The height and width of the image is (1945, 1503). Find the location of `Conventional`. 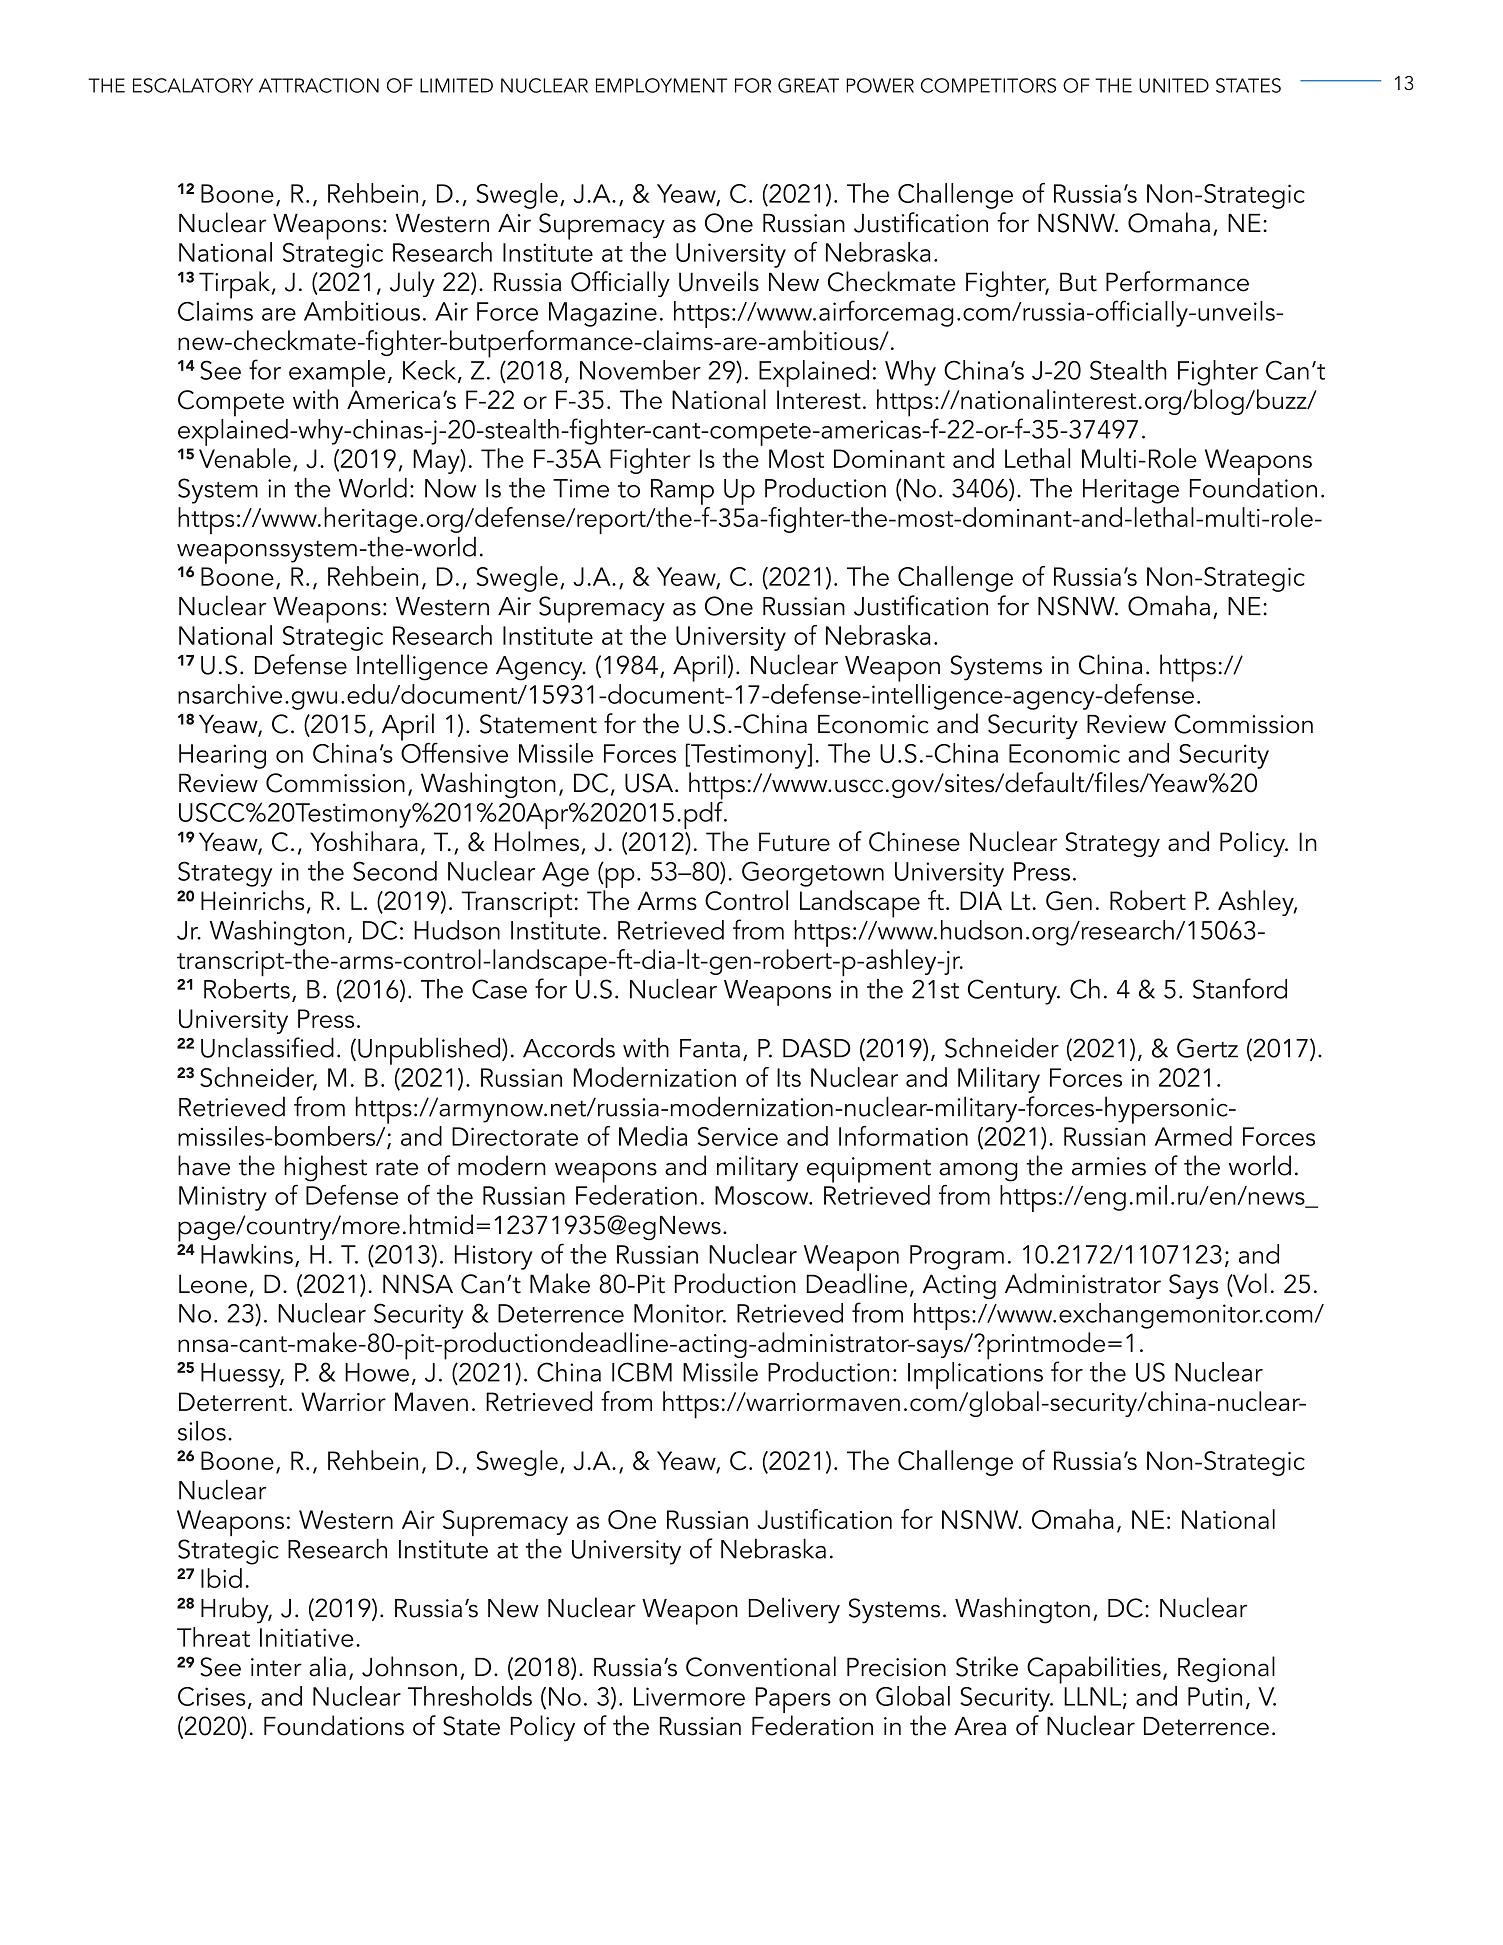

Conventional is located at coordinates (761, 1666).
